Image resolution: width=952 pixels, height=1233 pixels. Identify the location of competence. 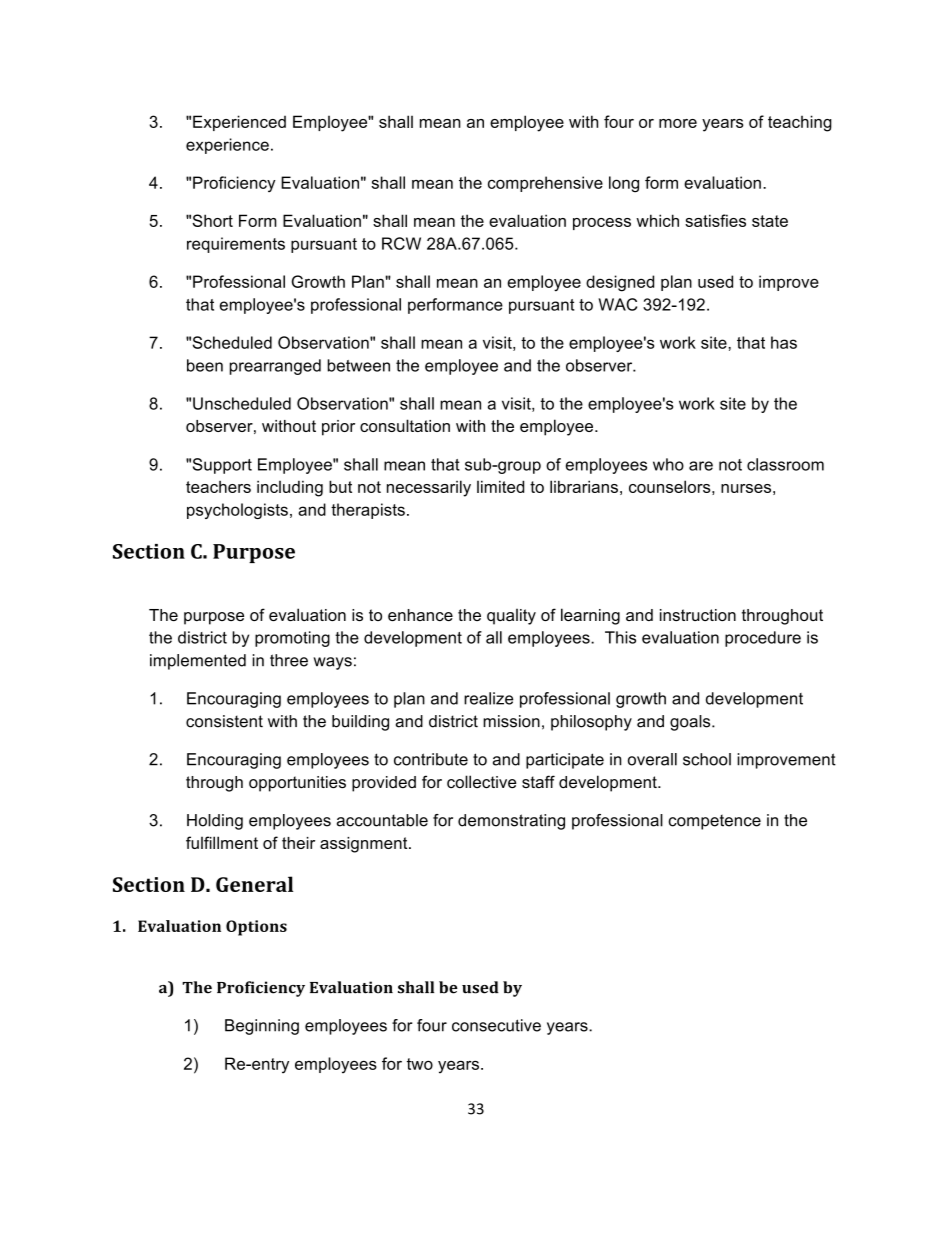
(714, 822).
